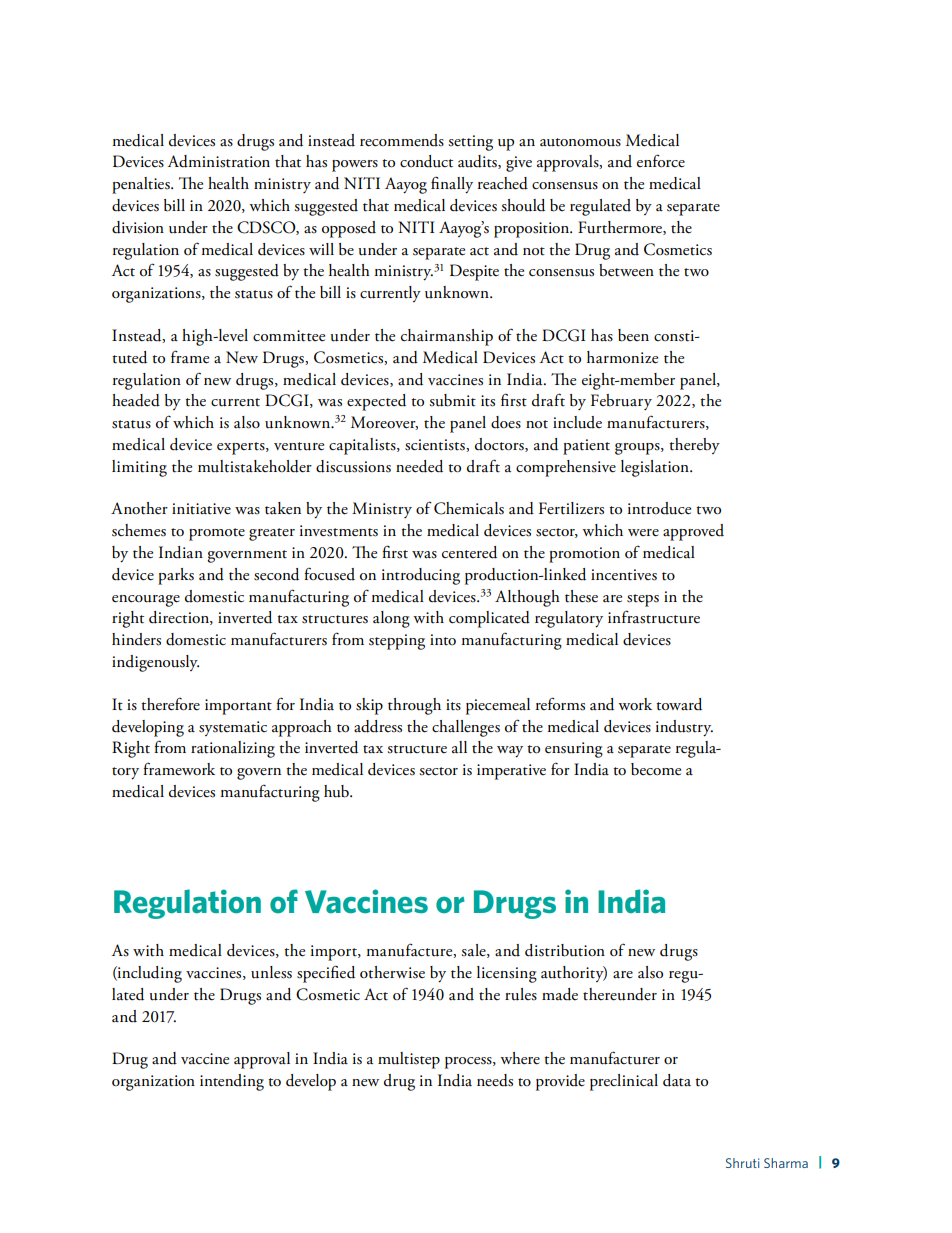 This screenshot has height=1233, width=952. I want to click on intending, so click(232, 1082).
